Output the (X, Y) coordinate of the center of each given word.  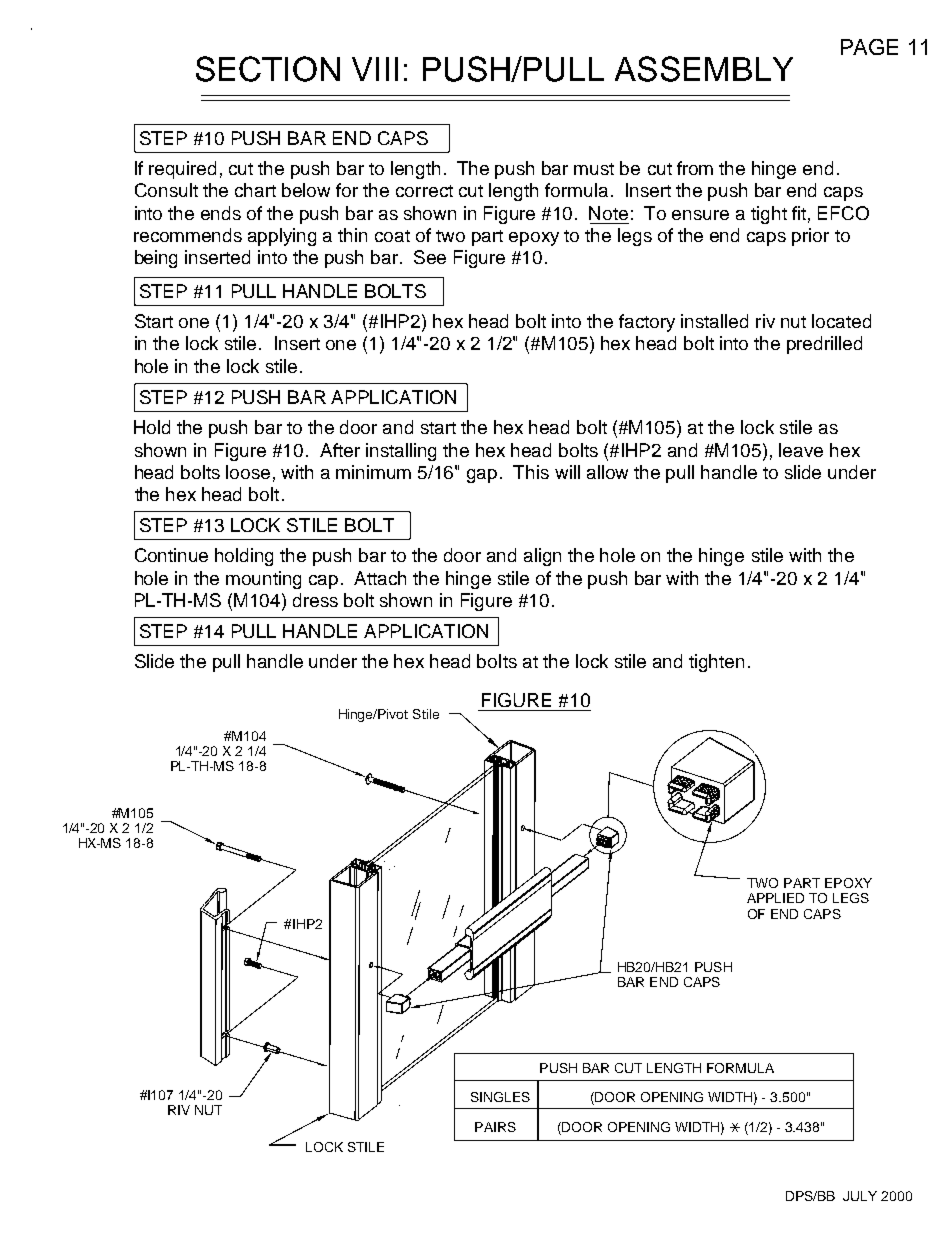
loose (248, 472)
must (594, 169)
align (542, 557)
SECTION (268, 69)
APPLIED (775, 898)
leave (801, 450)
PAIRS (495, 1127)
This (531, 472)
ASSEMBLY (704, 69)
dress (315, 600)
